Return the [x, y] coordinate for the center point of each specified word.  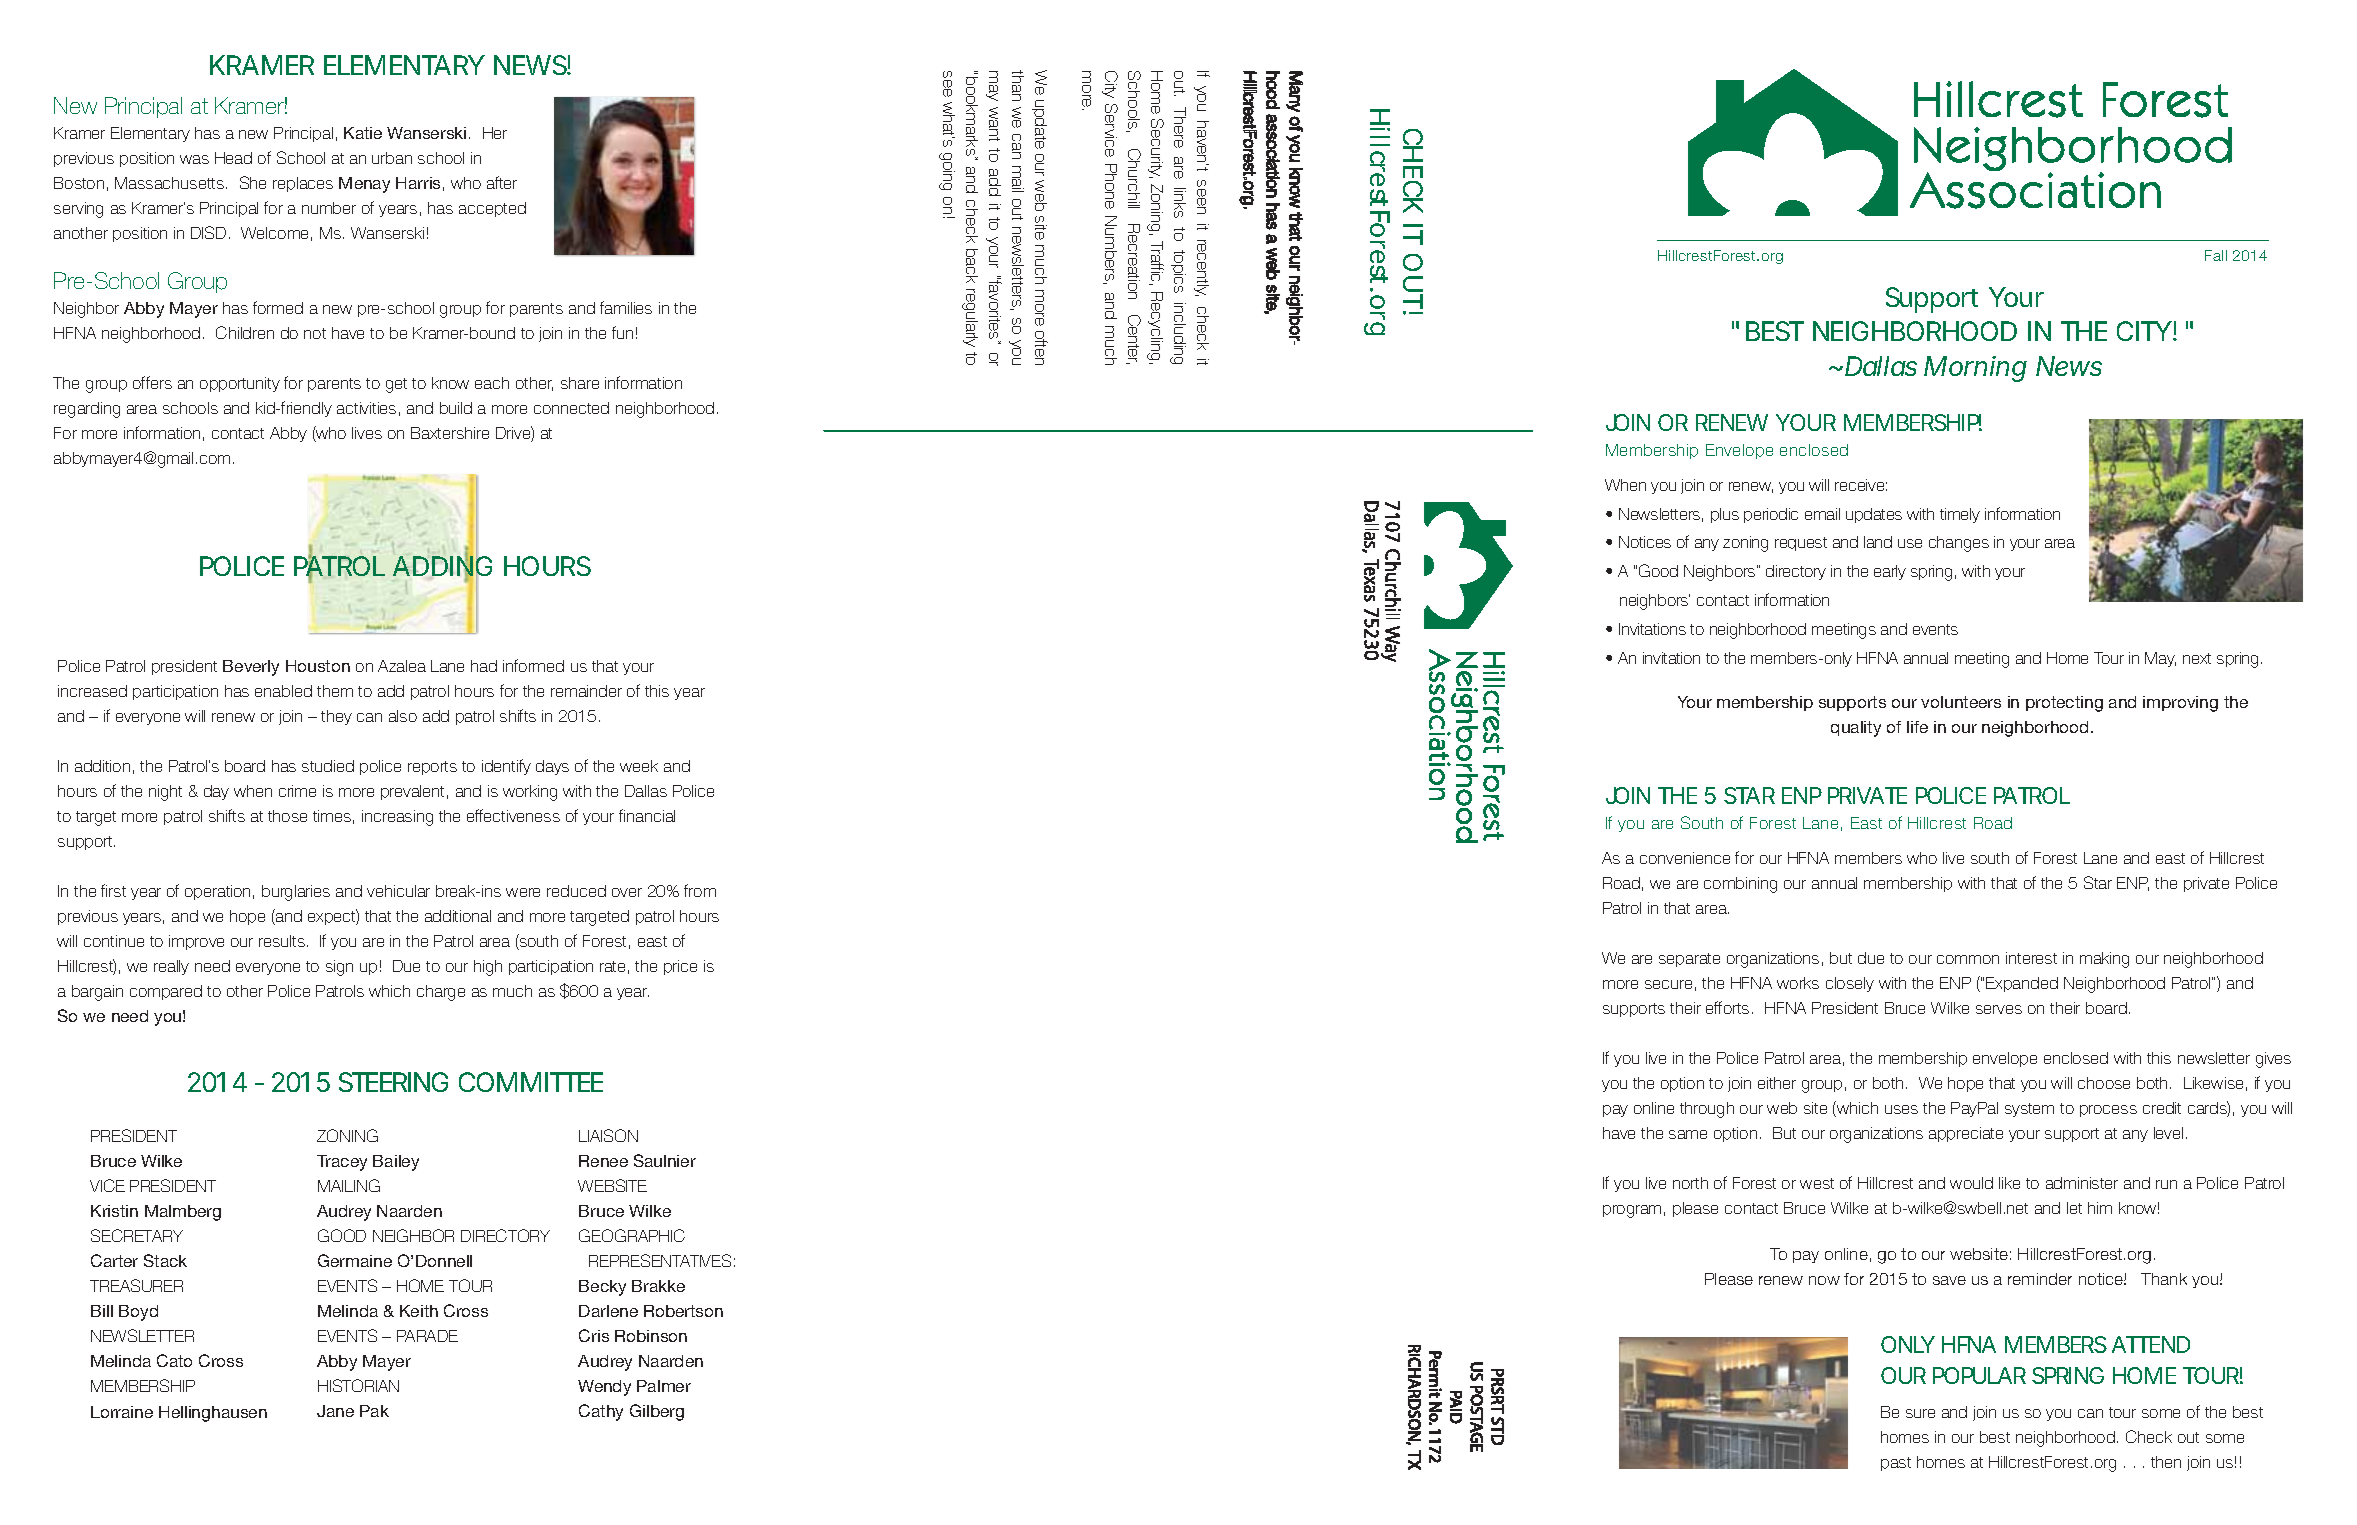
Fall [2216, 255]
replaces [303, 184]
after [502, 182]
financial [647, 815]
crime [297, 791]
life [1917, 727]
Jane [335, 1411]
